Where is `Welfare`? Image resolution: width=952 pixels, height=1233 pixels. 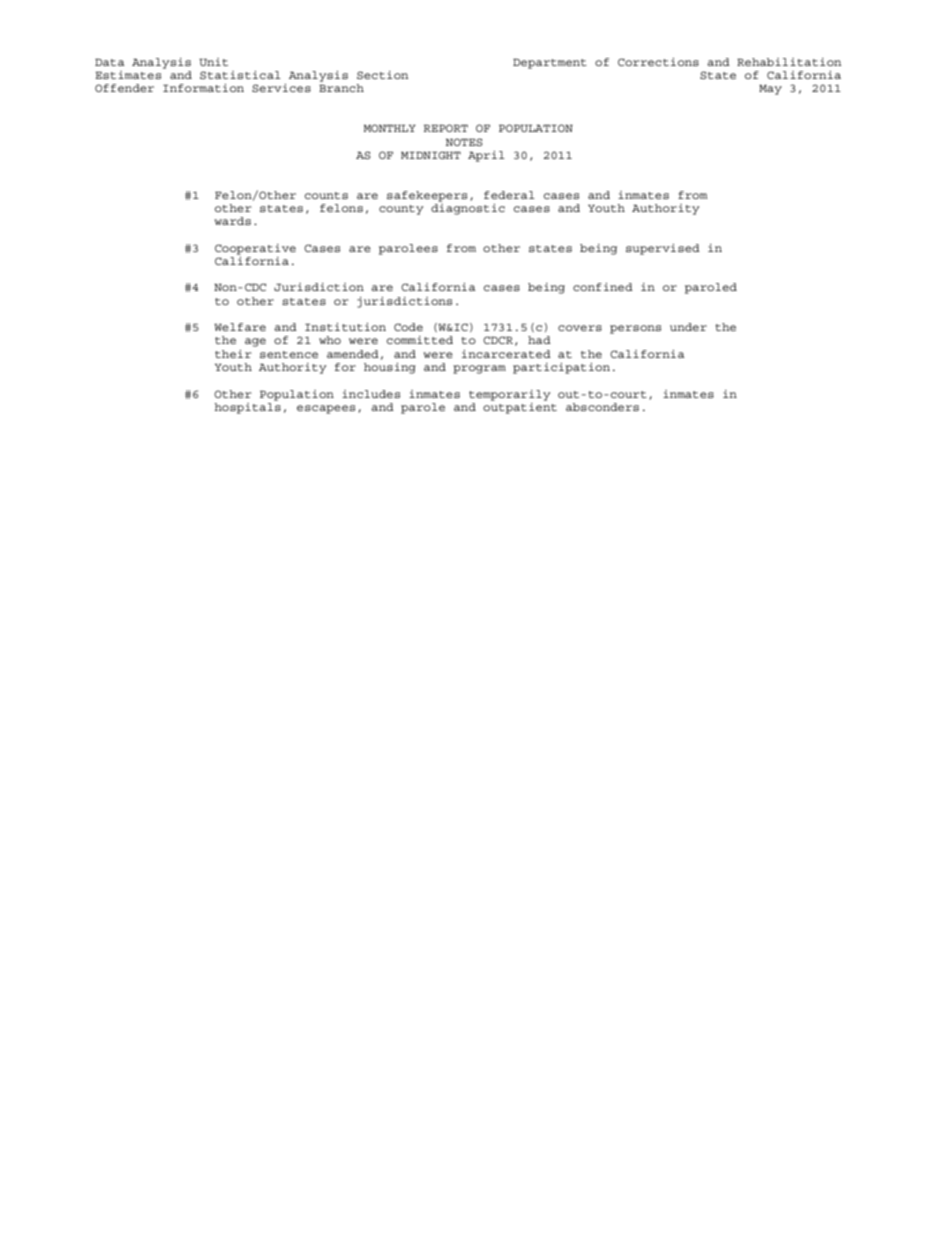
Welfare is located at coordinates (240, 327).
